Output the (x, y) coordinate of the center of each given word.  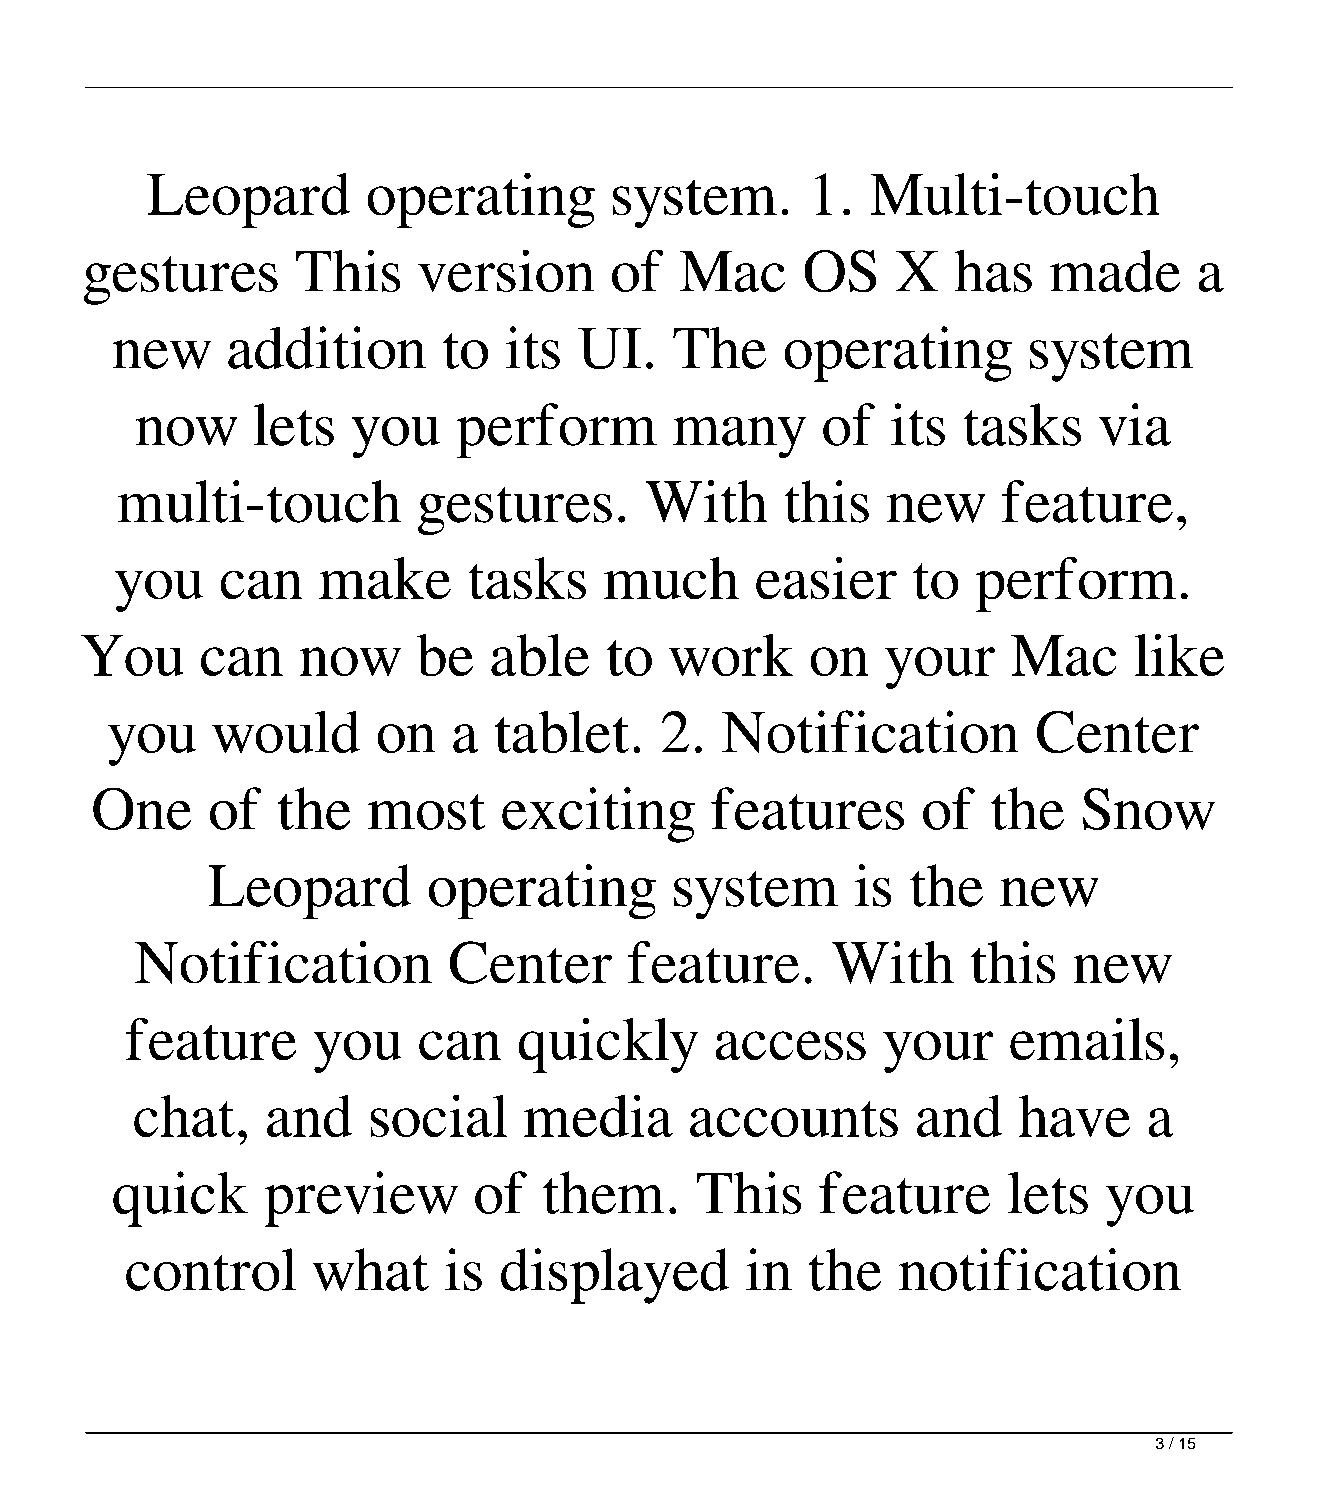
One (142, 808)
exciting (598, 815)
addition (327, 347)
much (671, 578)
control (211, 1269)
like (1179, 655)
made (1115, 270)
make (385, 578)
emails (1087, 1039)
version (506, 270)
